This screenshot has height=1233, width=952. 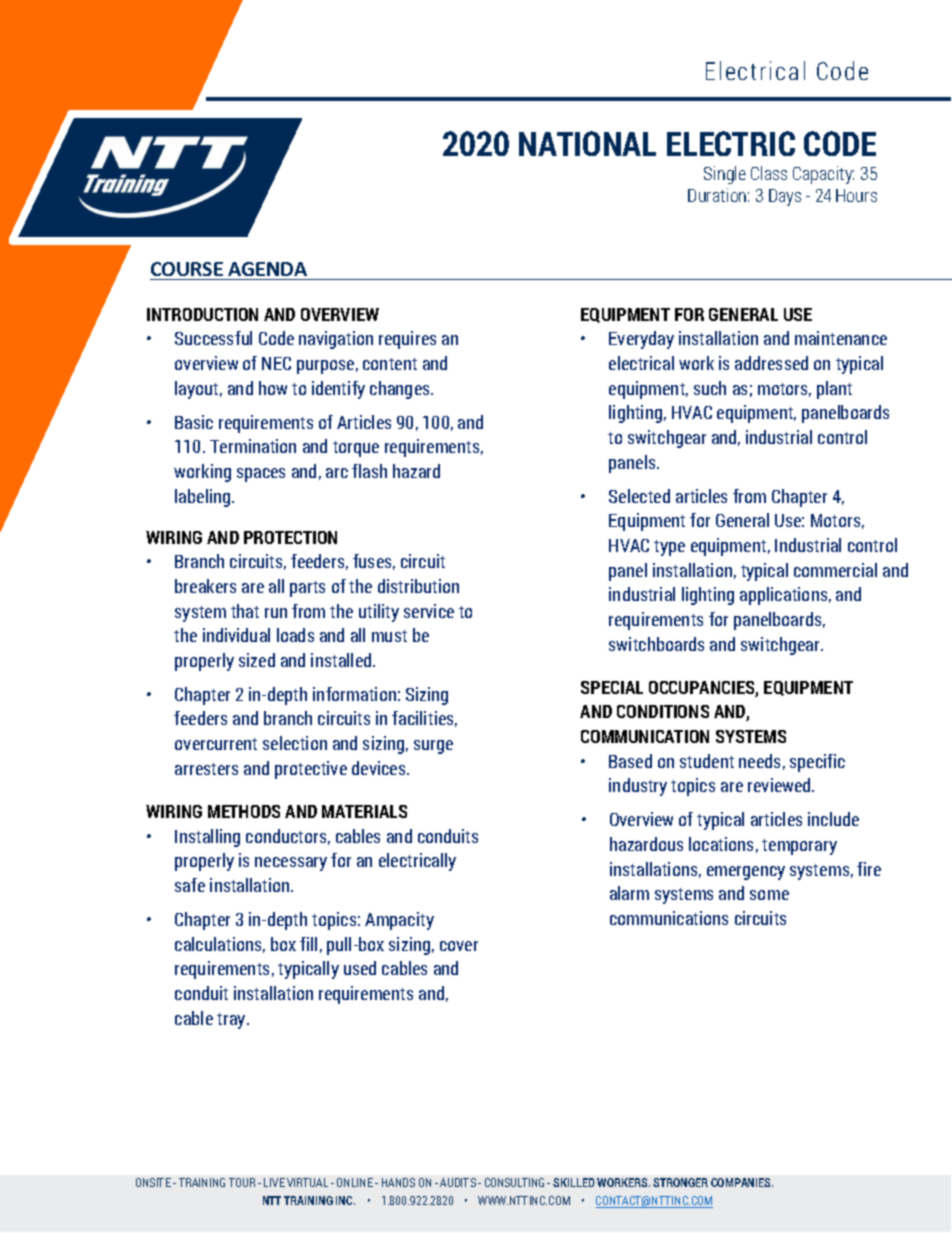 What do you see at coordinates (587, 143) in the screenshot?
I see `NATIONAL` at bounding box center [587, 143].
